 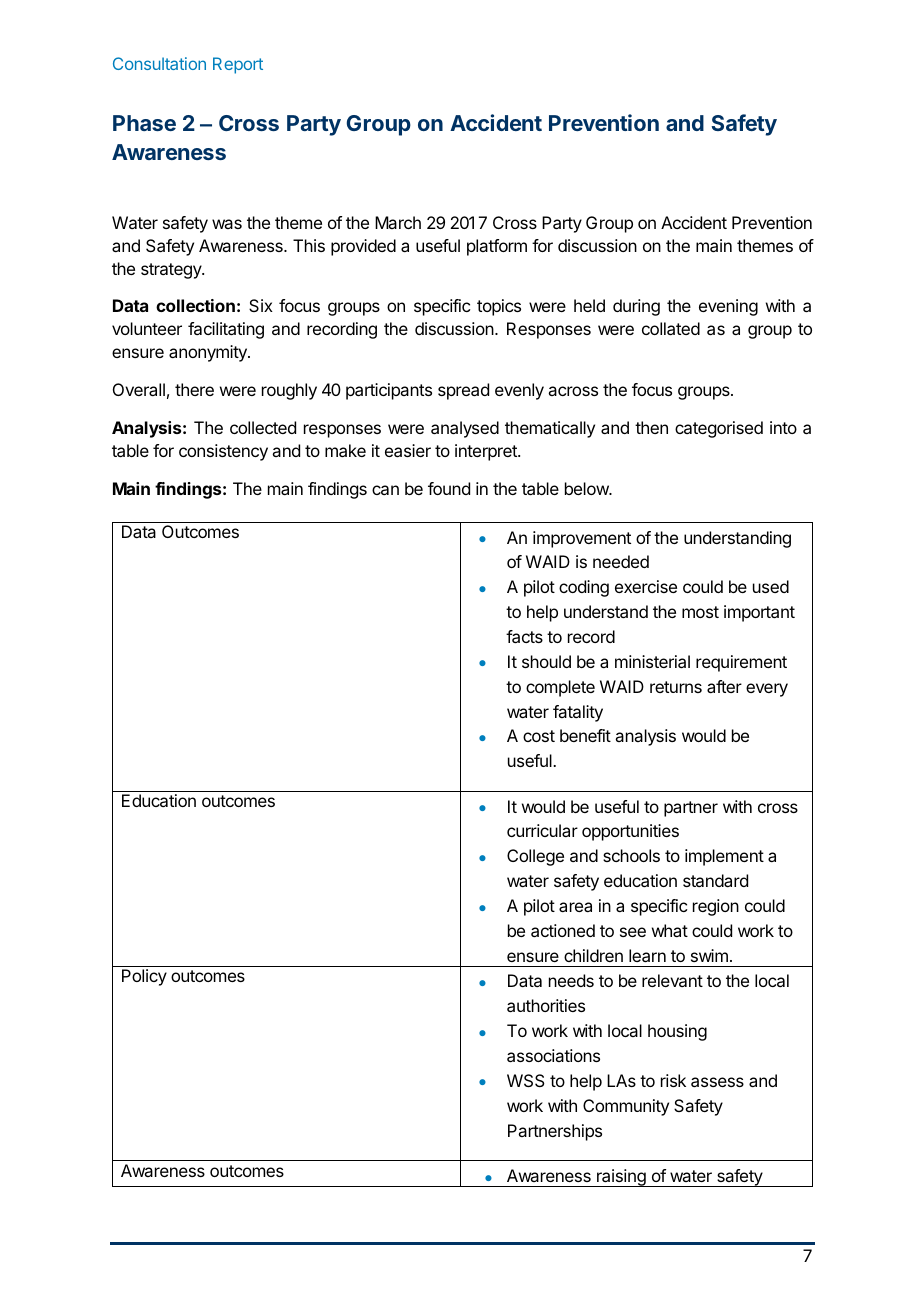 I want to click on March, so click(x=398, y=222).
